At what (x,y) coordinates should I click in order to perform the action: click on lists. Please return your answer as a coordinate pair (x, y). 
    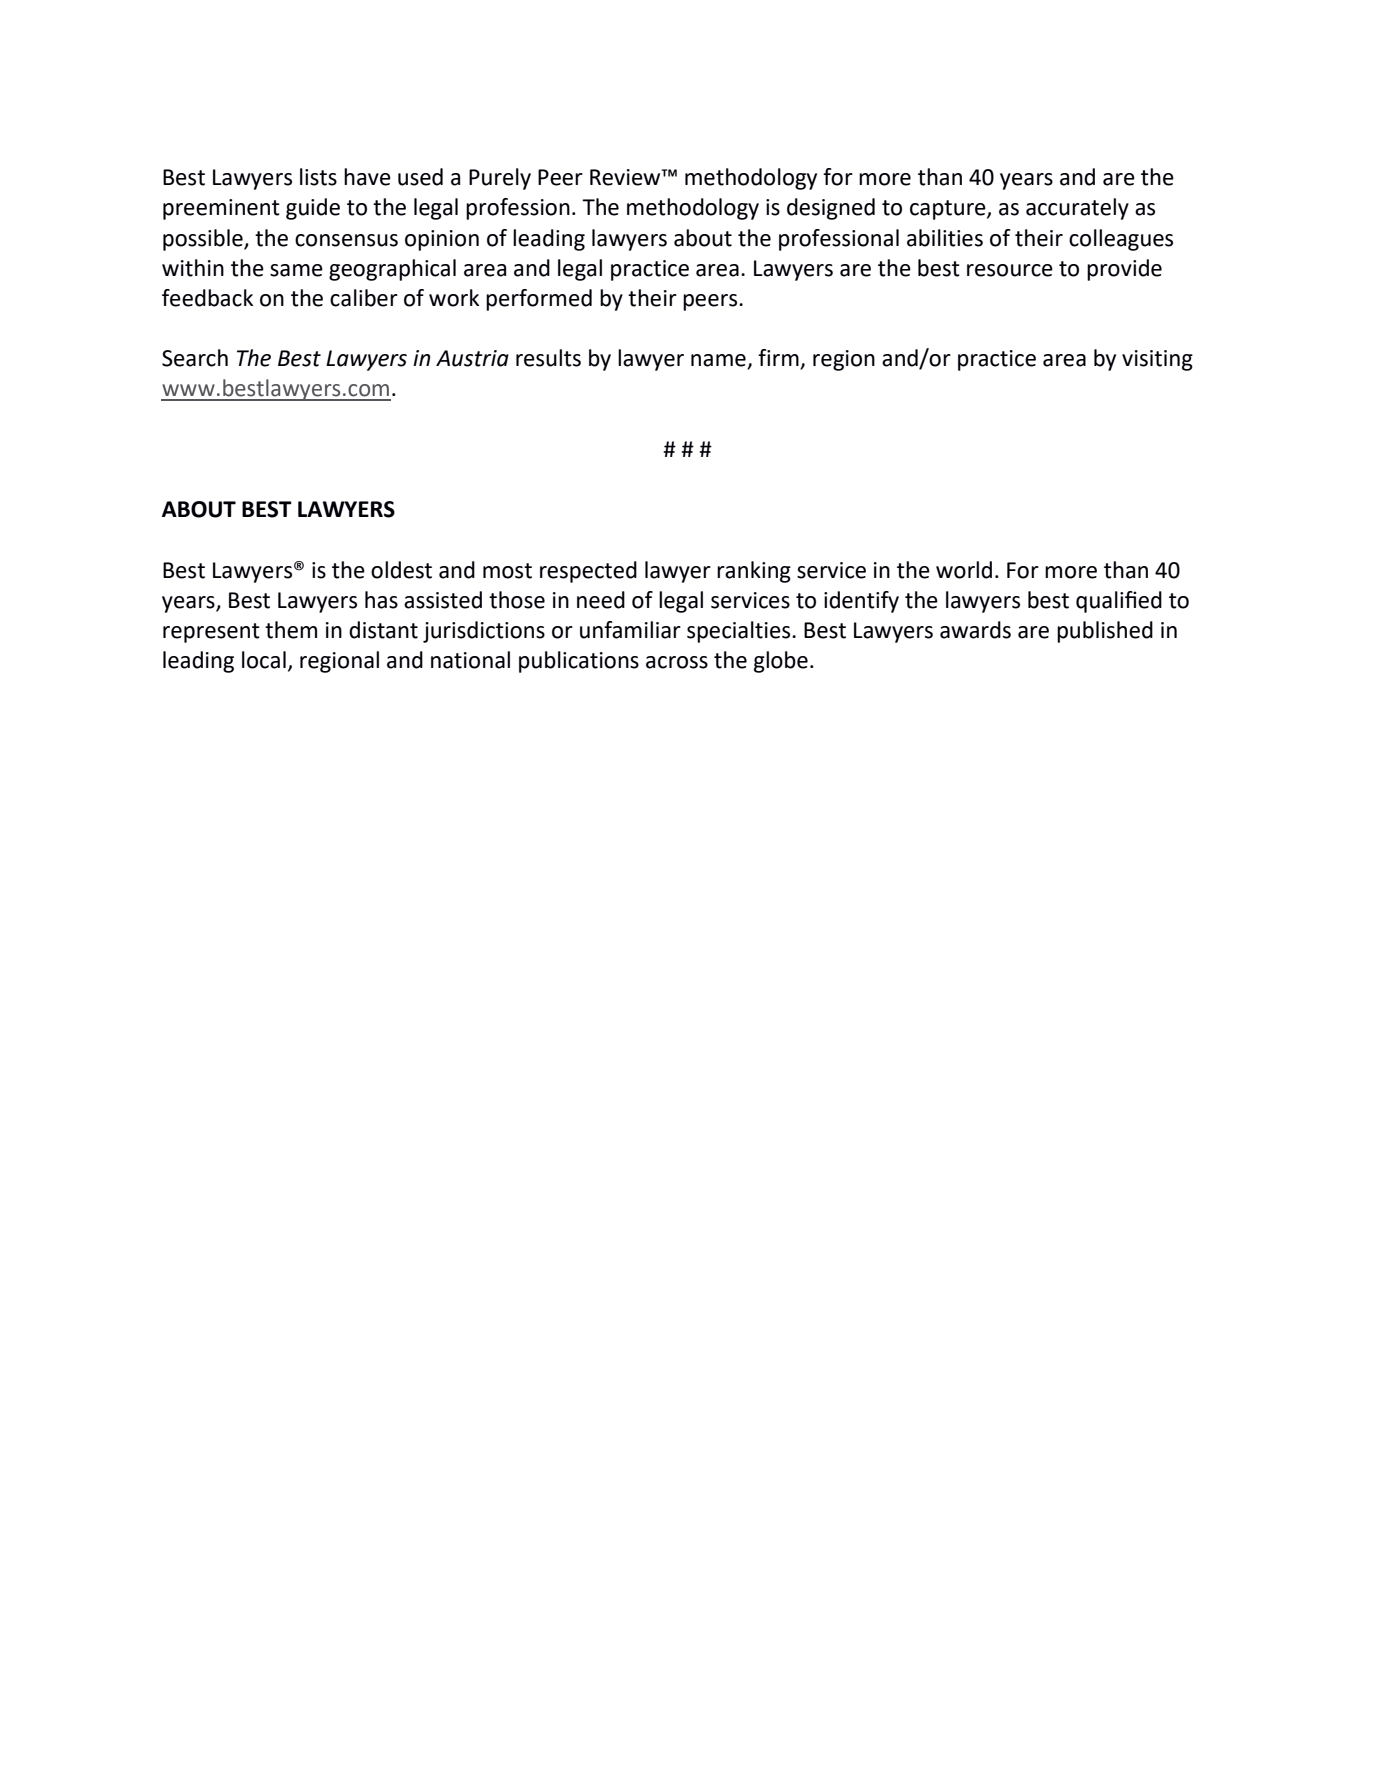
    Looking at the image, I should click on (318, 177).
